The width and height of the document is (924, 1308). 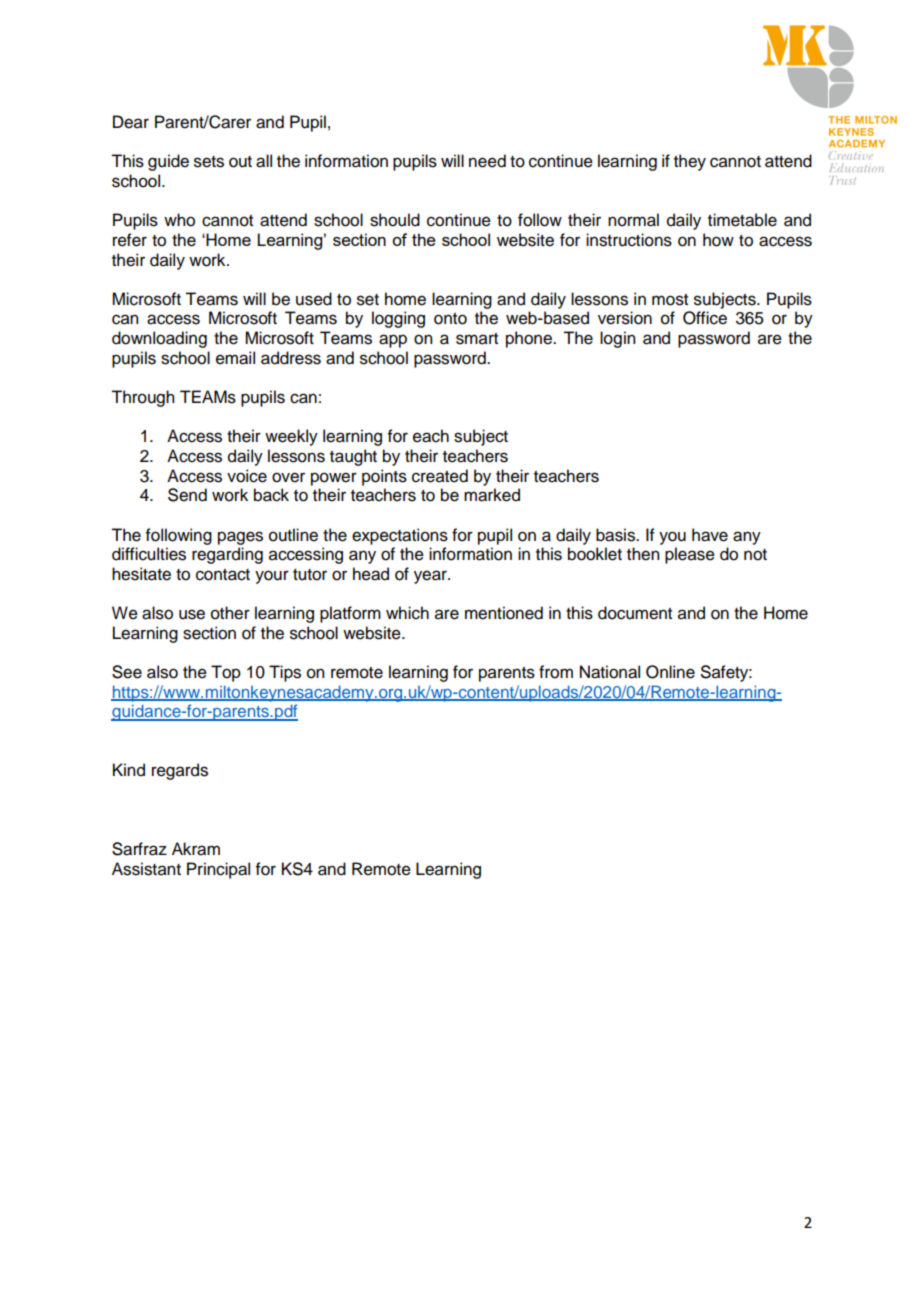 I want to click on they, so click(x=690, y=162).
